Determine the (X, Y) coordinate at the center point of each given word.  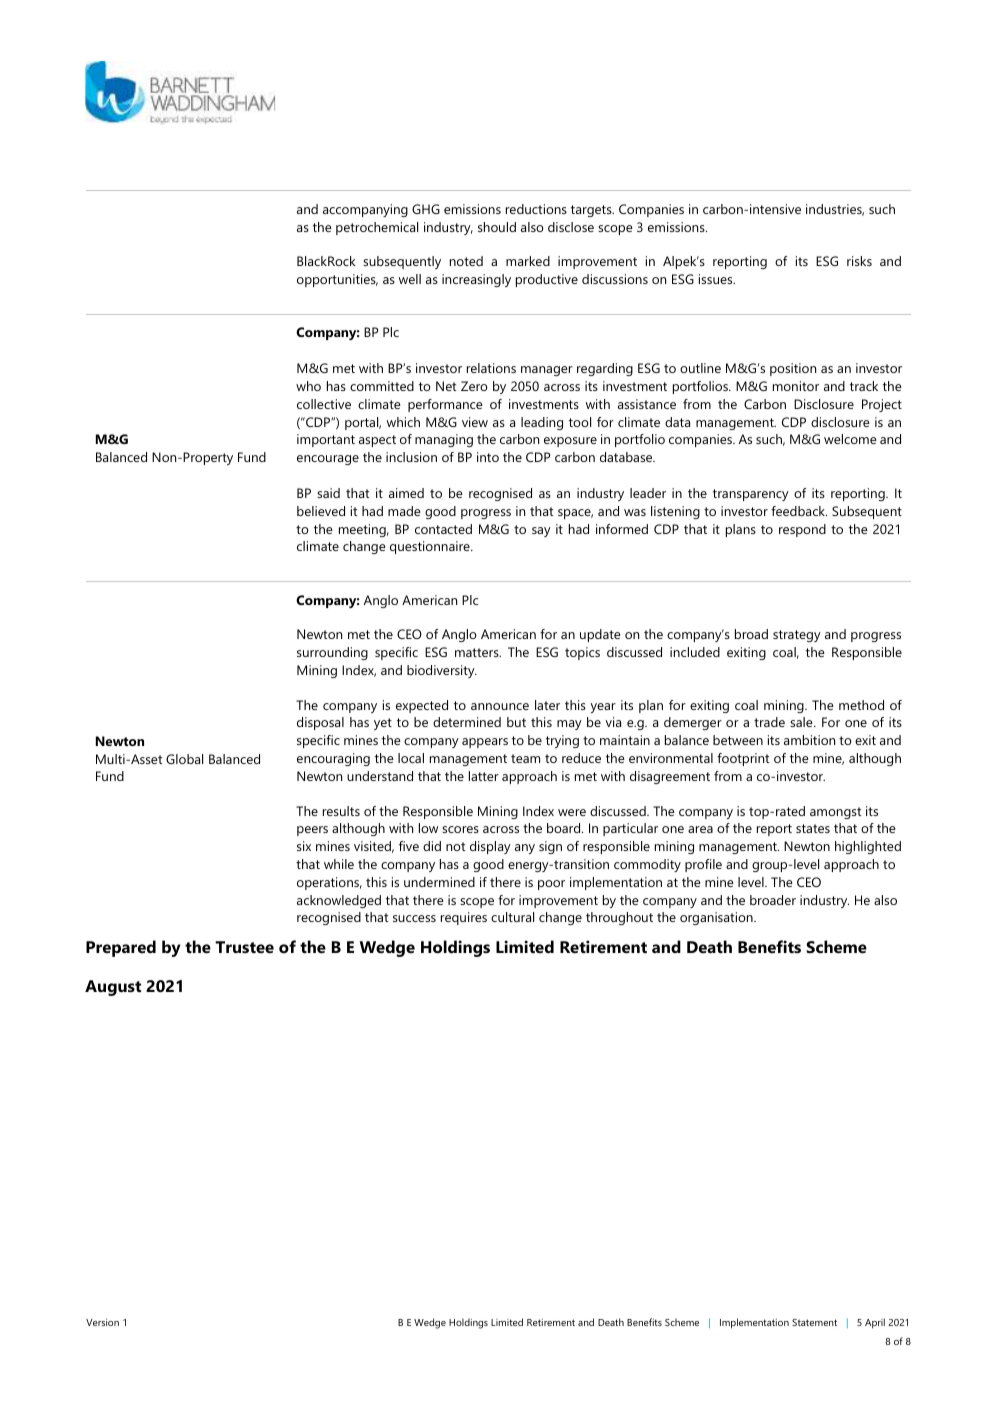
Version (102, 1322)
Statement (814, 1322)
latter (484, 776)
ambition (809, 740)
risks (859, 261)
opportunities (337, 280)
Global (184, 759)
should (497, 227)
